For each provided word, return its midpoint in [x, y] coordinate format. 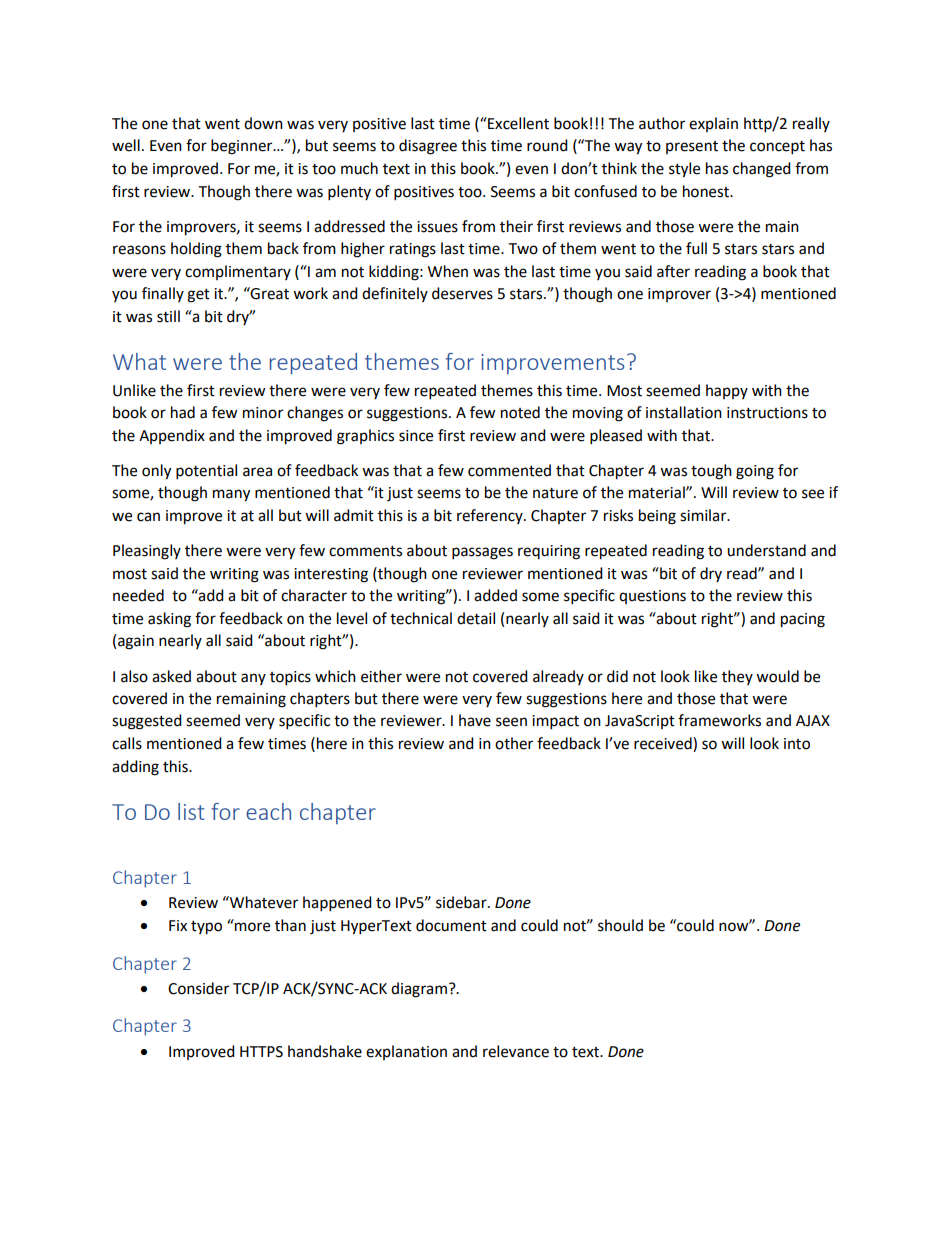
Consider [198, 988]
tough [711, 472]
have [475, 720]
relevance [516, 1051]
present [692, 147]
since [416, 436]
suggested [147, 722]
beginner [243, 147]
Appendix [172, 436]
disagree [428, 147]
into [797, 744]
